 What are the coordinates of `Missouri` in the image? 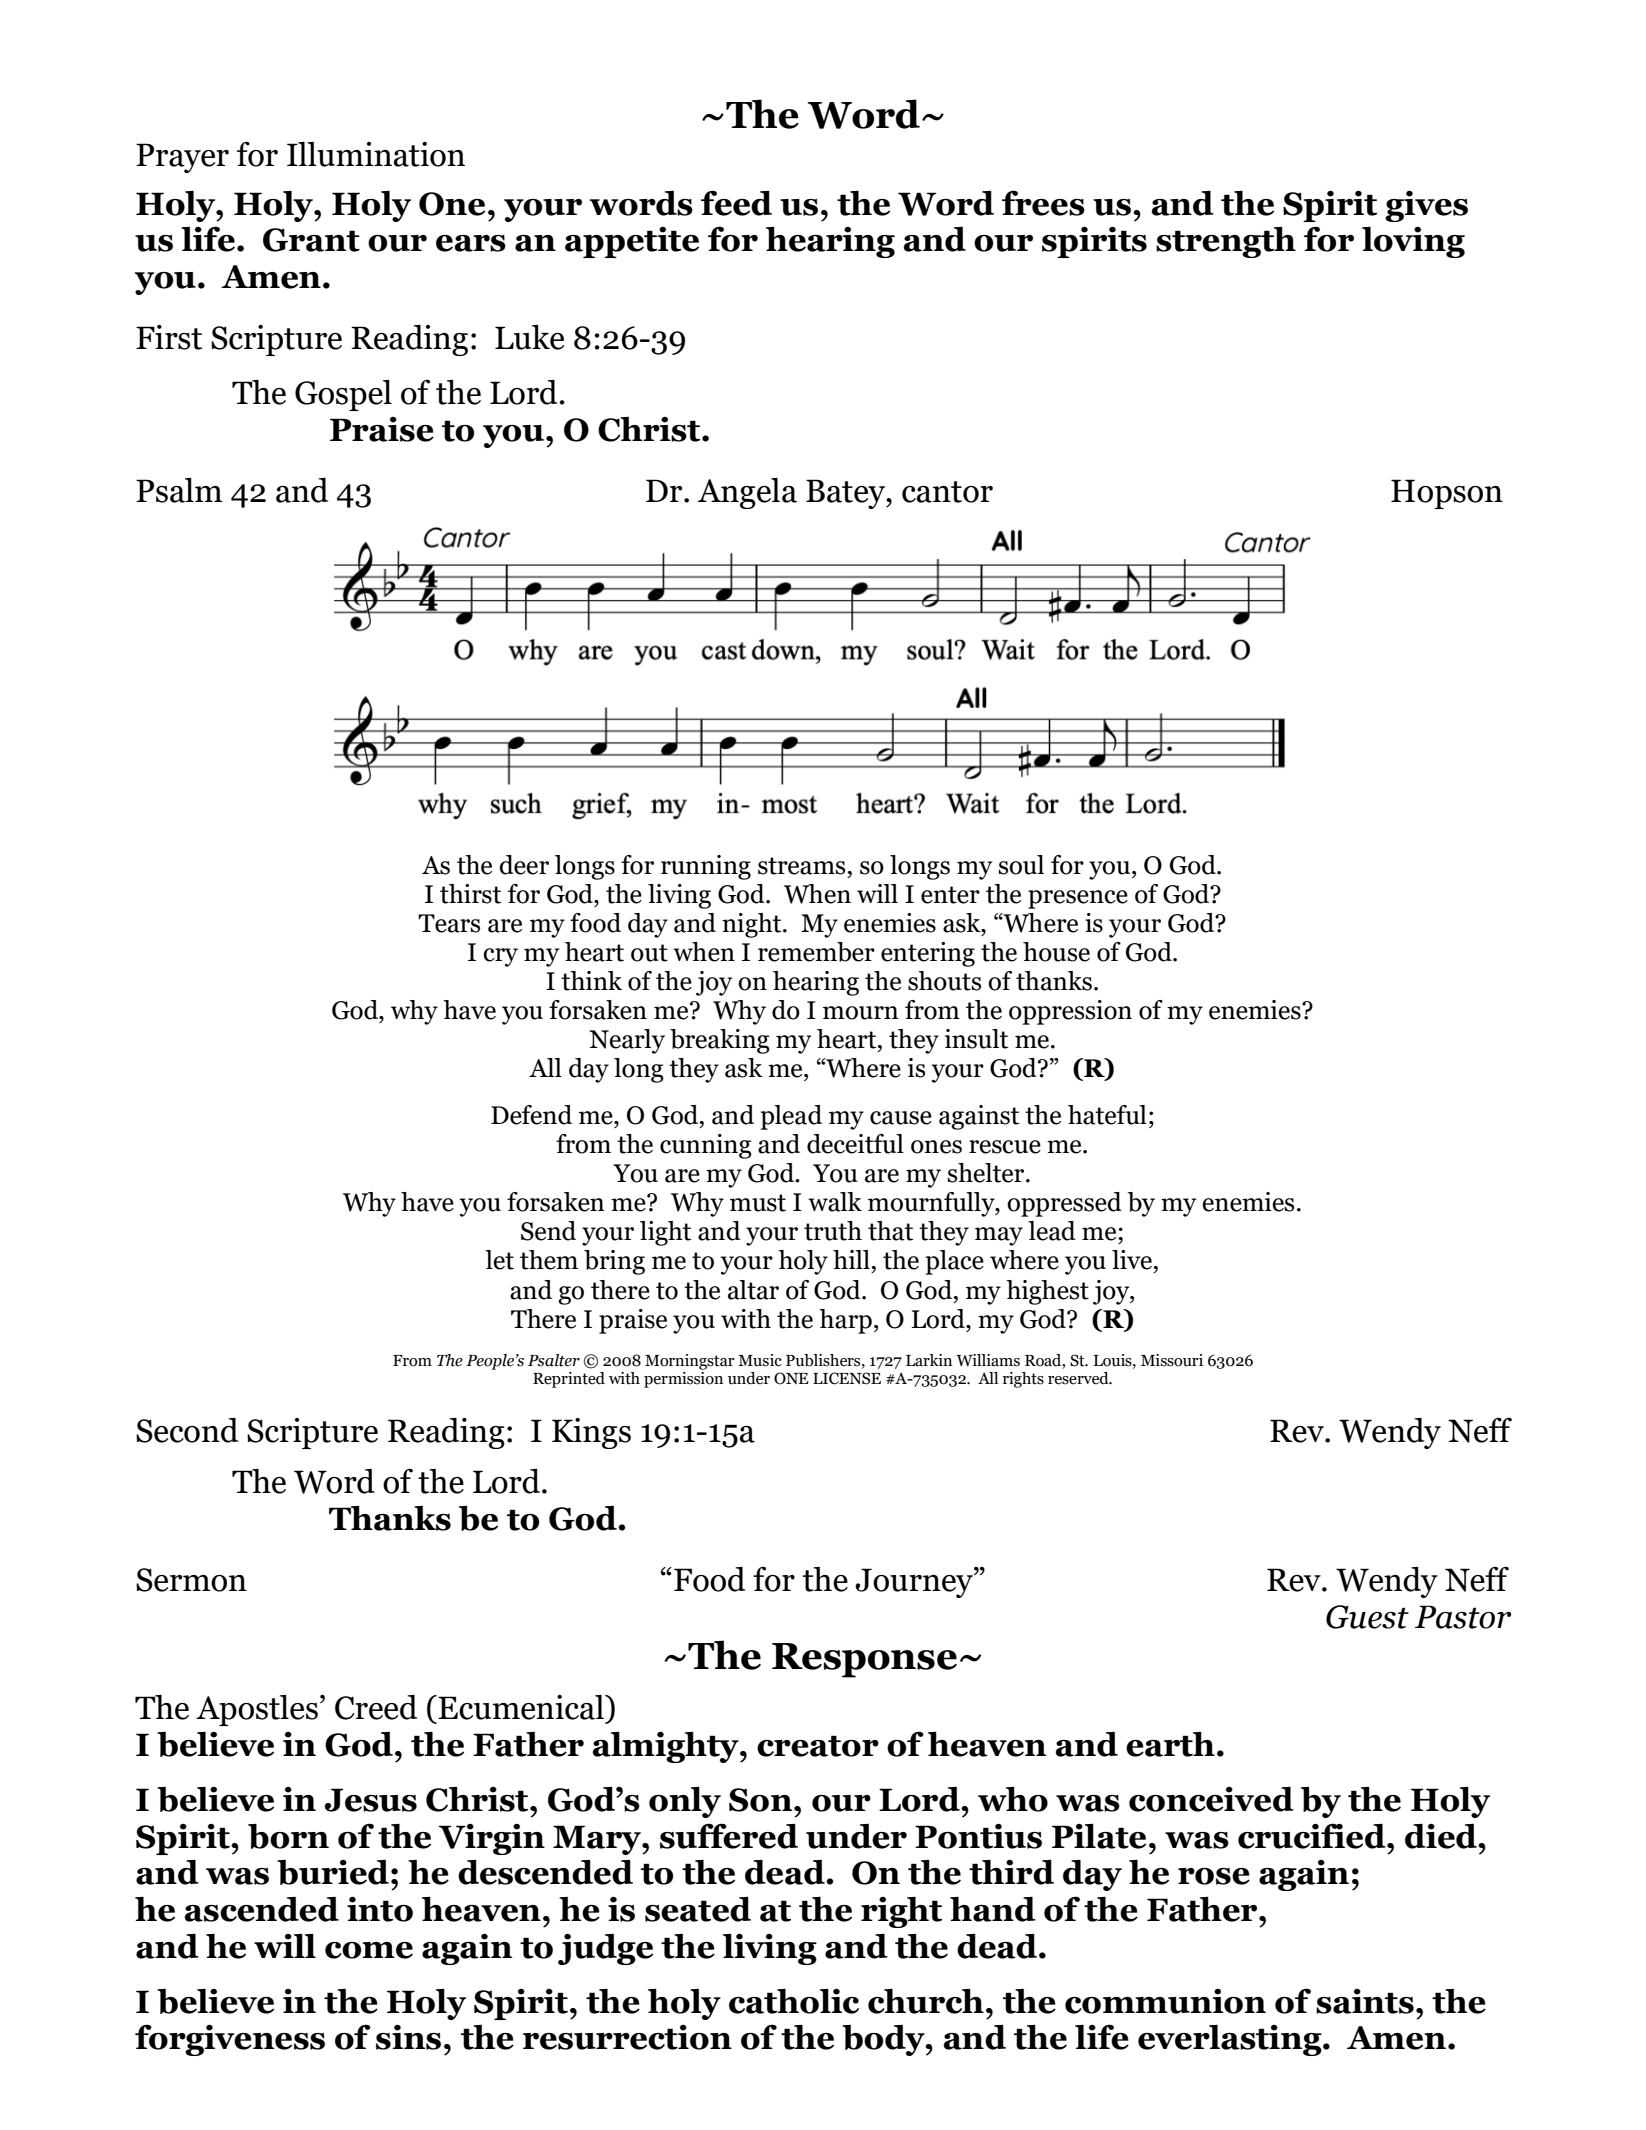 It's located at (1172, 1360).
